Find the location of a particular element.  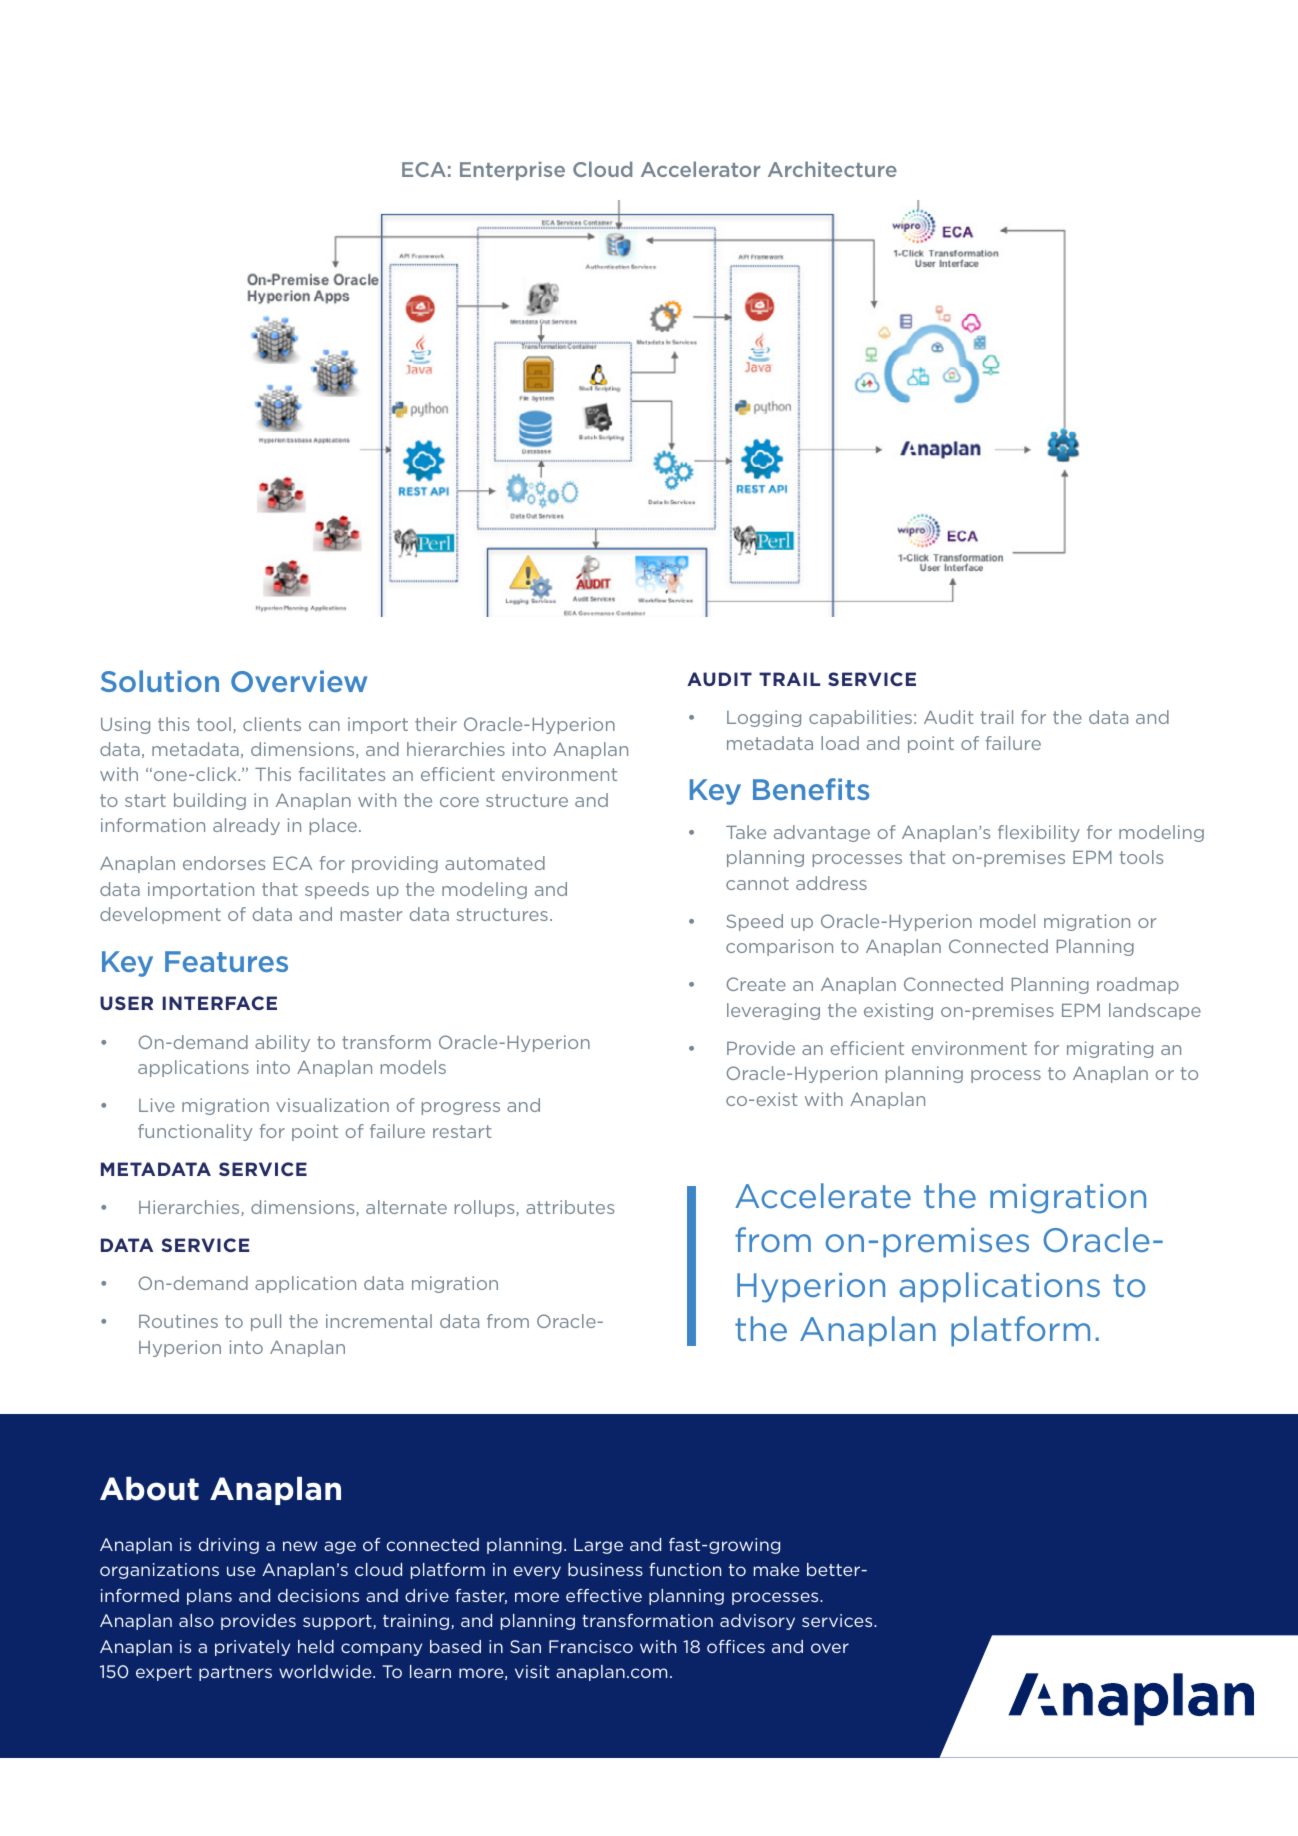

cannot is located at coordinates (757, 883).
